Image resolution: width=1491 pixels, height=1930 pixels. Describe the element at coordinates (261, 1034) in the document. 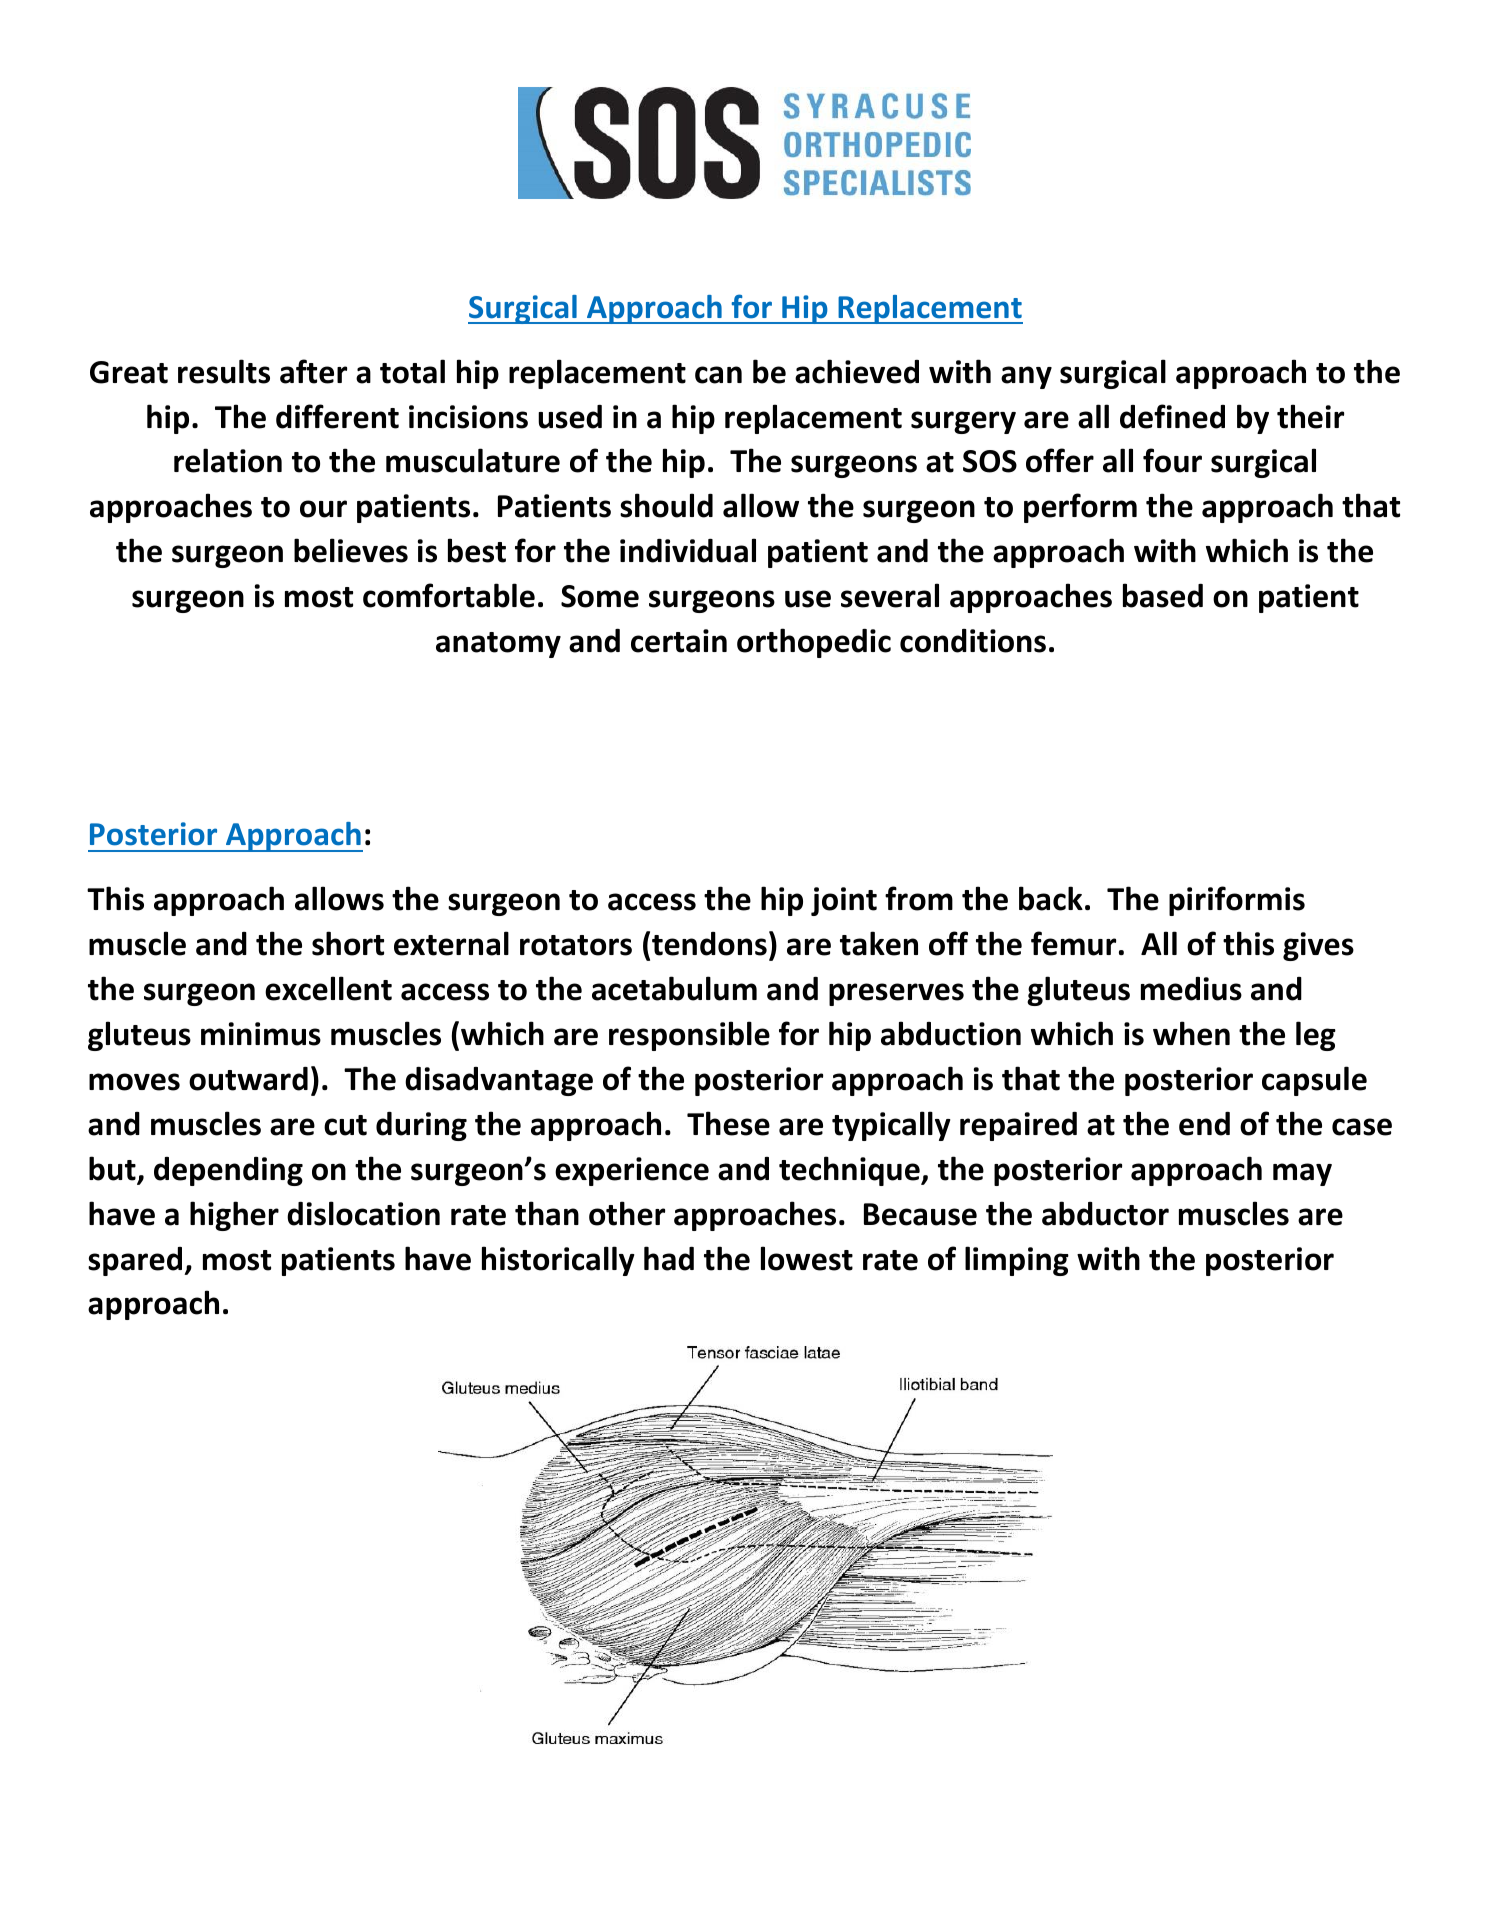

I see `minimus` at that location.
